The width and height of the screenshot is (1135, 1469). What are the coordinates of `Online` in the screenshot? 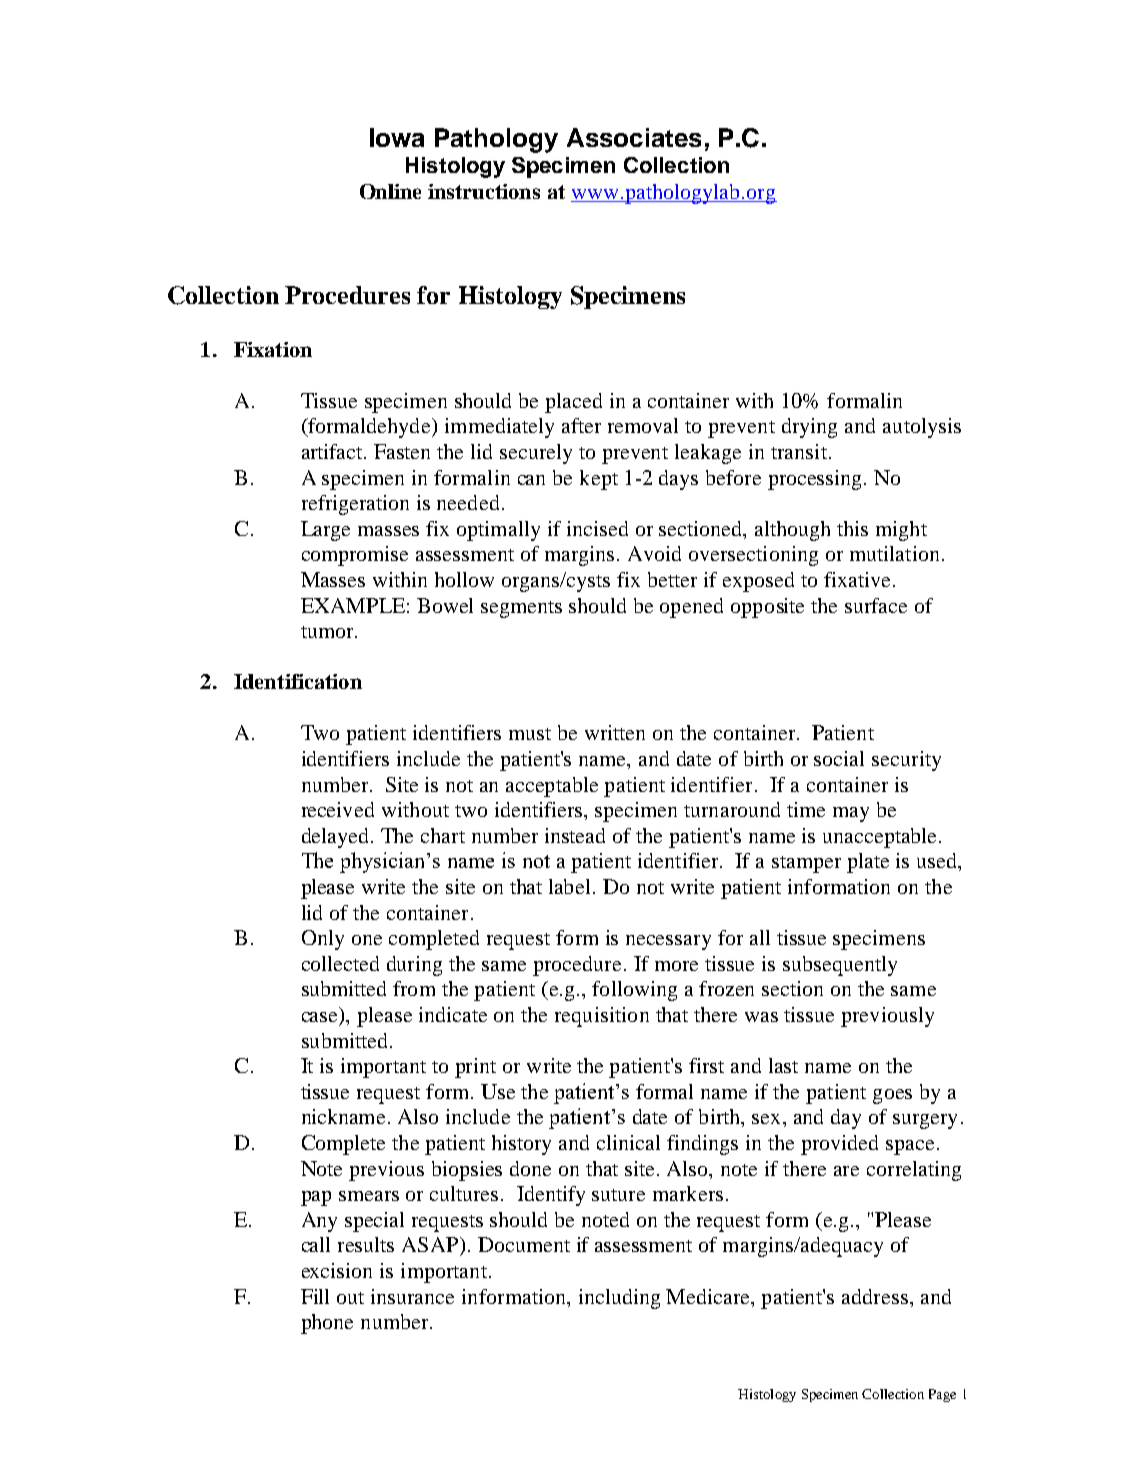 It's located at (390, 191).
